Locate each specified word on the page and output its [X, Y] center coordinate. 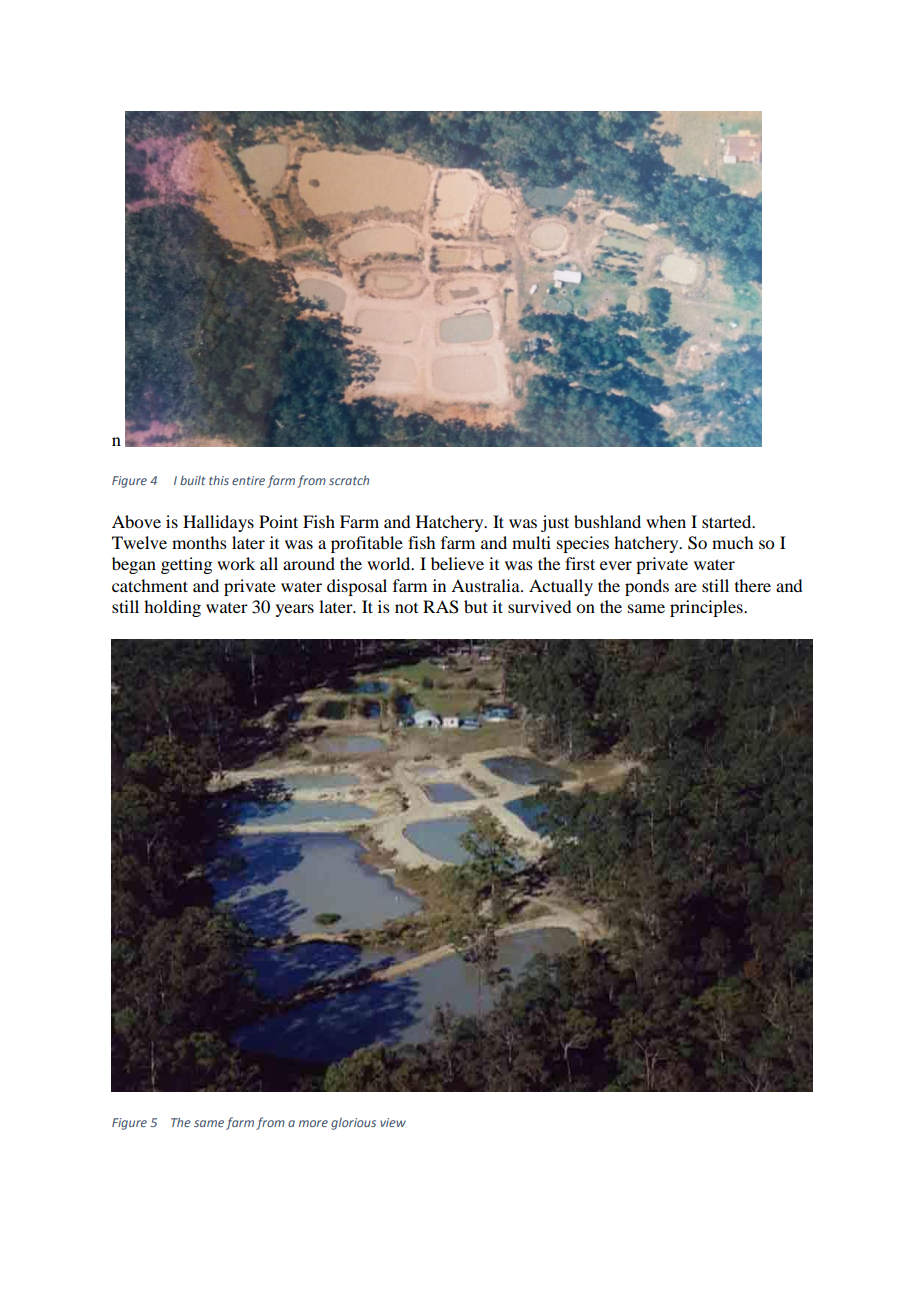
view [393, 1122]
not [406, 608]
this [219, 480]
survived [539, 606]
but [476, 606]
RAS [441, 607]
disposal [357, 587]
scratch [349, 480]
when [666, 521]
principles [707, 608]
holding [172, 608]
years [295, 610]
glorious [353, 1123]
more [313, 1123]
